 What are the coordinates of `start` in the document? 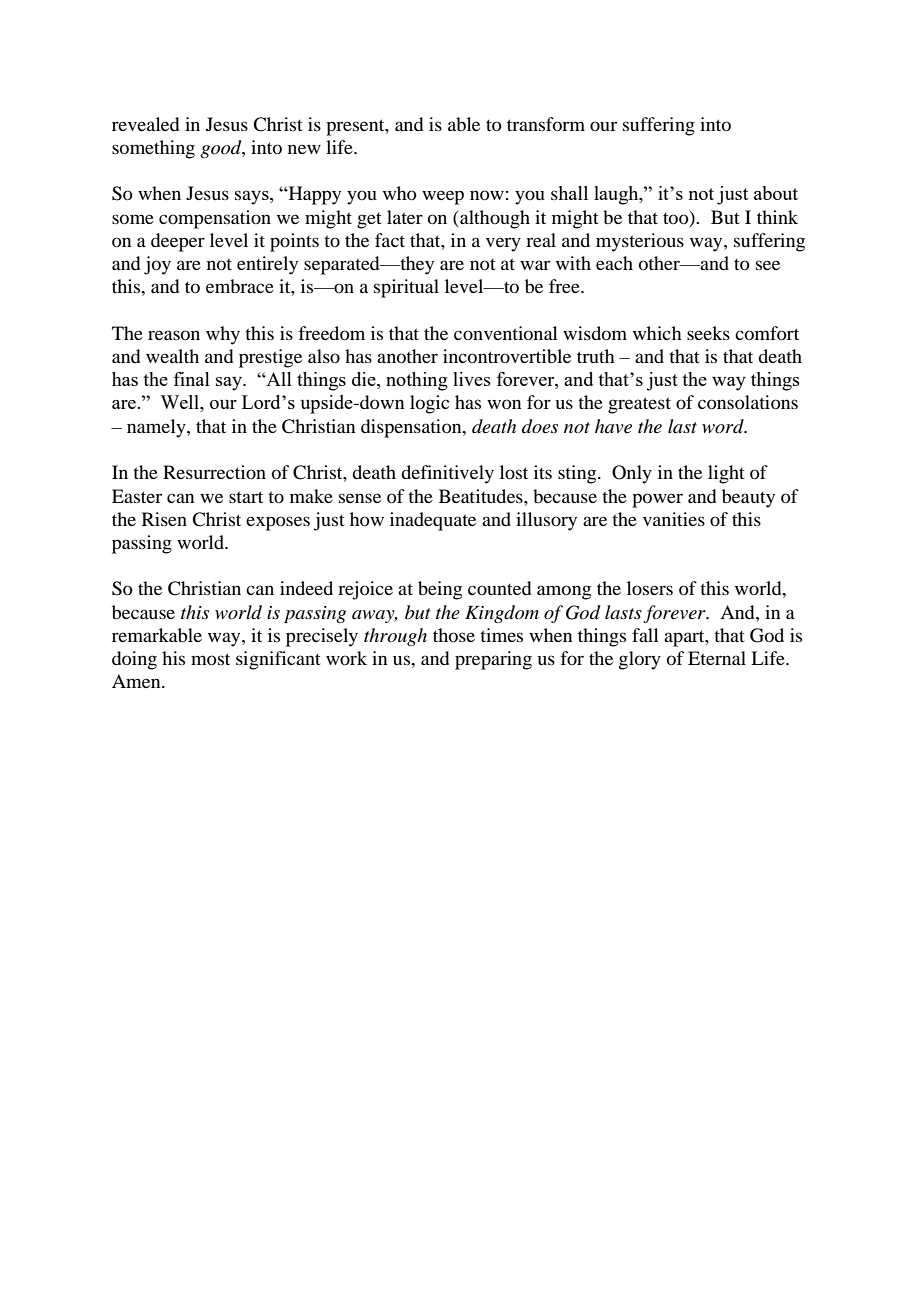 It's located at (246, 497).
